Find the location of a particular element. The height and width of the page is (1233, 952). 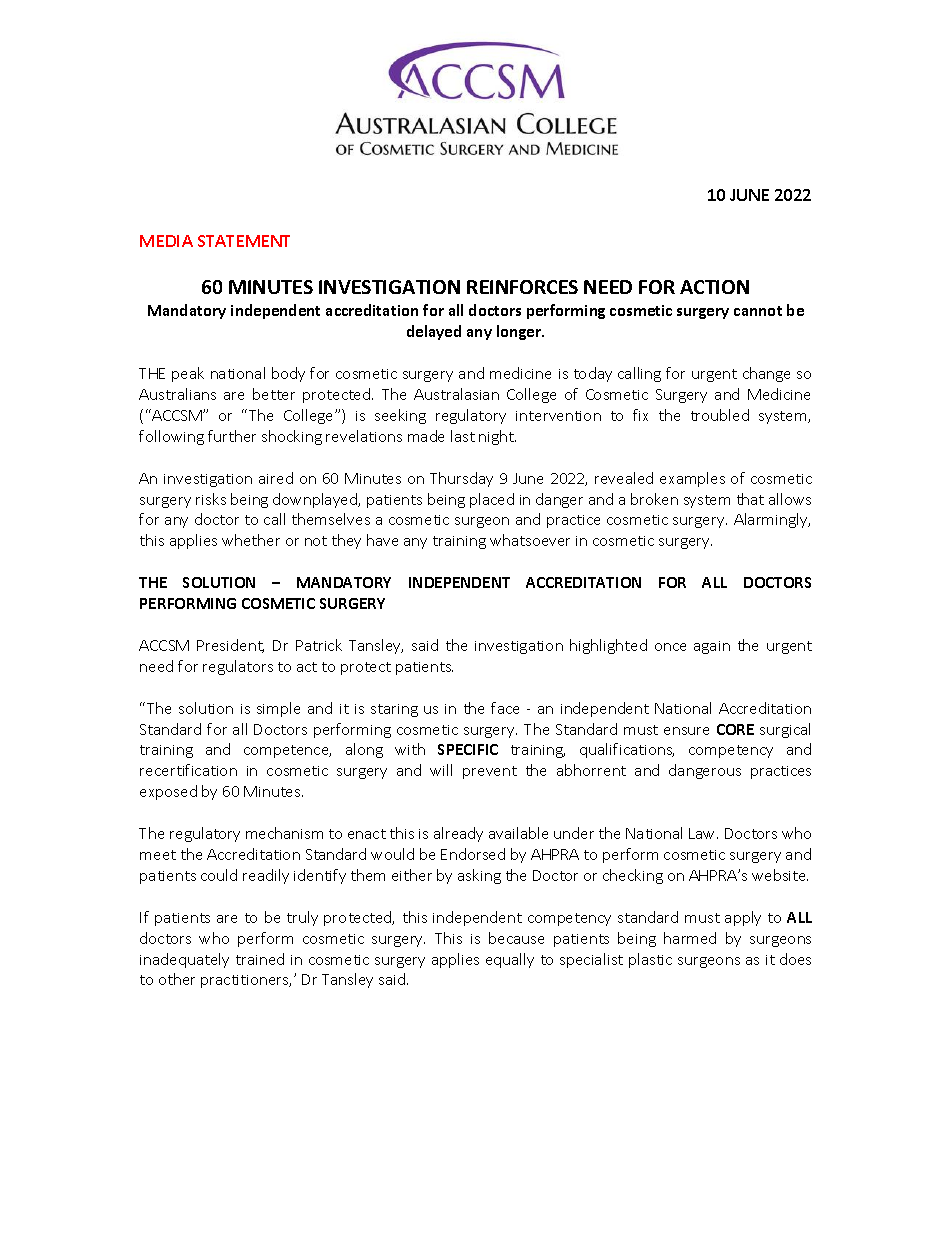

STATEMENT is located at coordinates (244, 241).
